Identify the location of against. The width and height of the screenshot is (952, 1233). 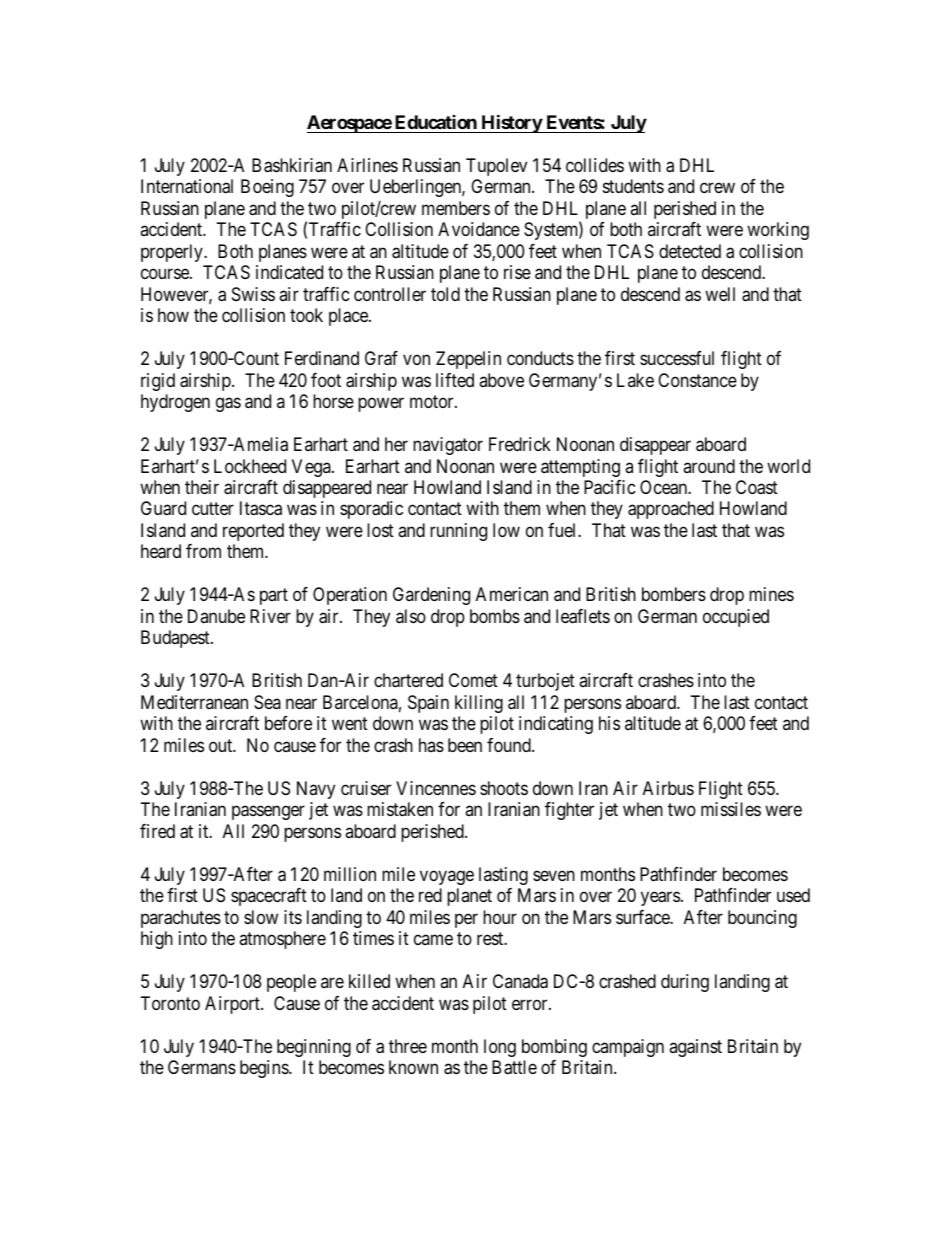
(695, 1048).
